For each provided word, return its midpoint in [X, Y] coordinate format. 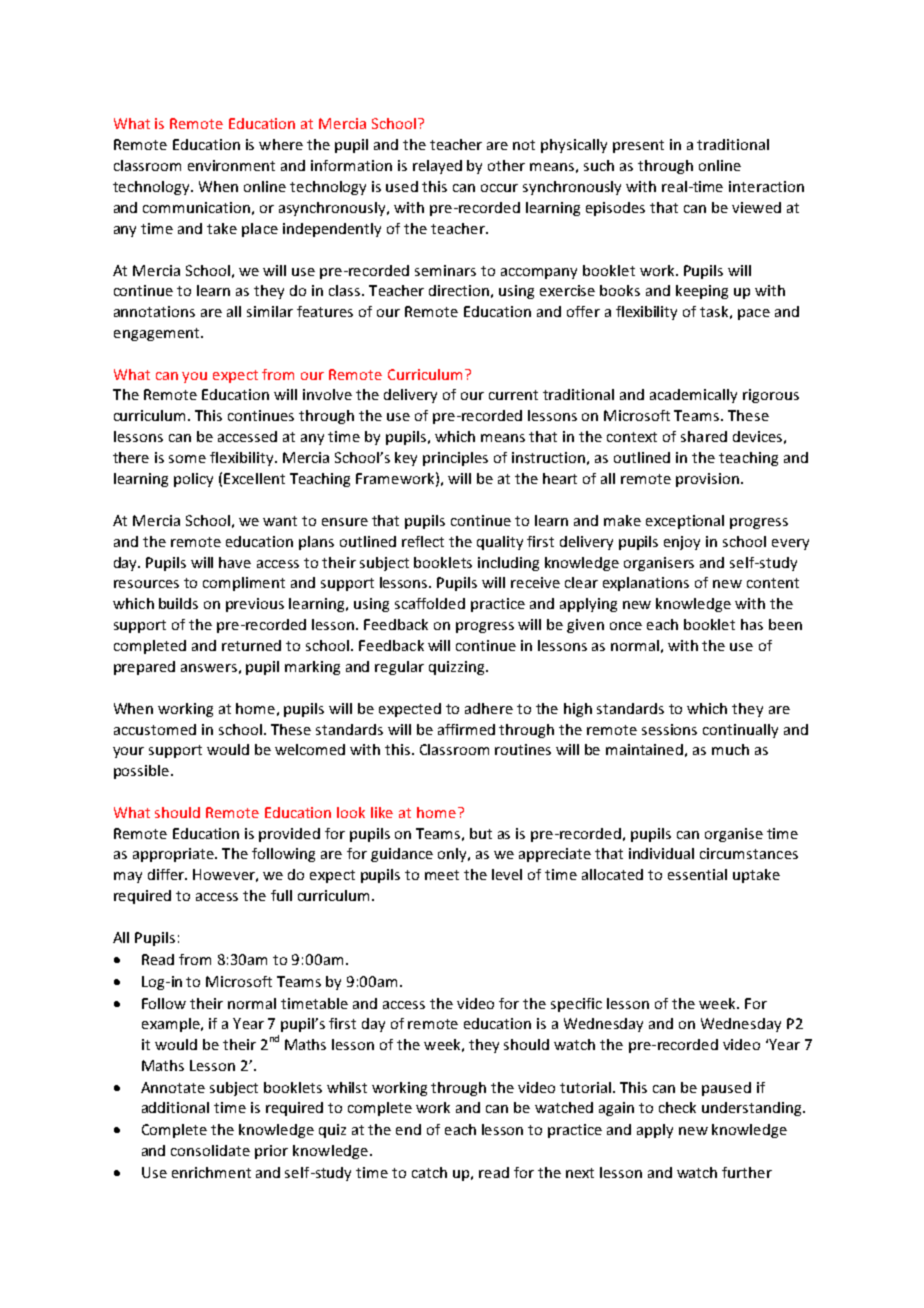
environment [231, 165]
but [481, 833]
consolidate [210, 1150]
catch [429, 1172]
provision [707, 480]
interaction [766, 186]
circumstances [749, 853]
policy [193, 480]
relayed [437, 167]
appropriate [174, 855]
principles [455, 459]
